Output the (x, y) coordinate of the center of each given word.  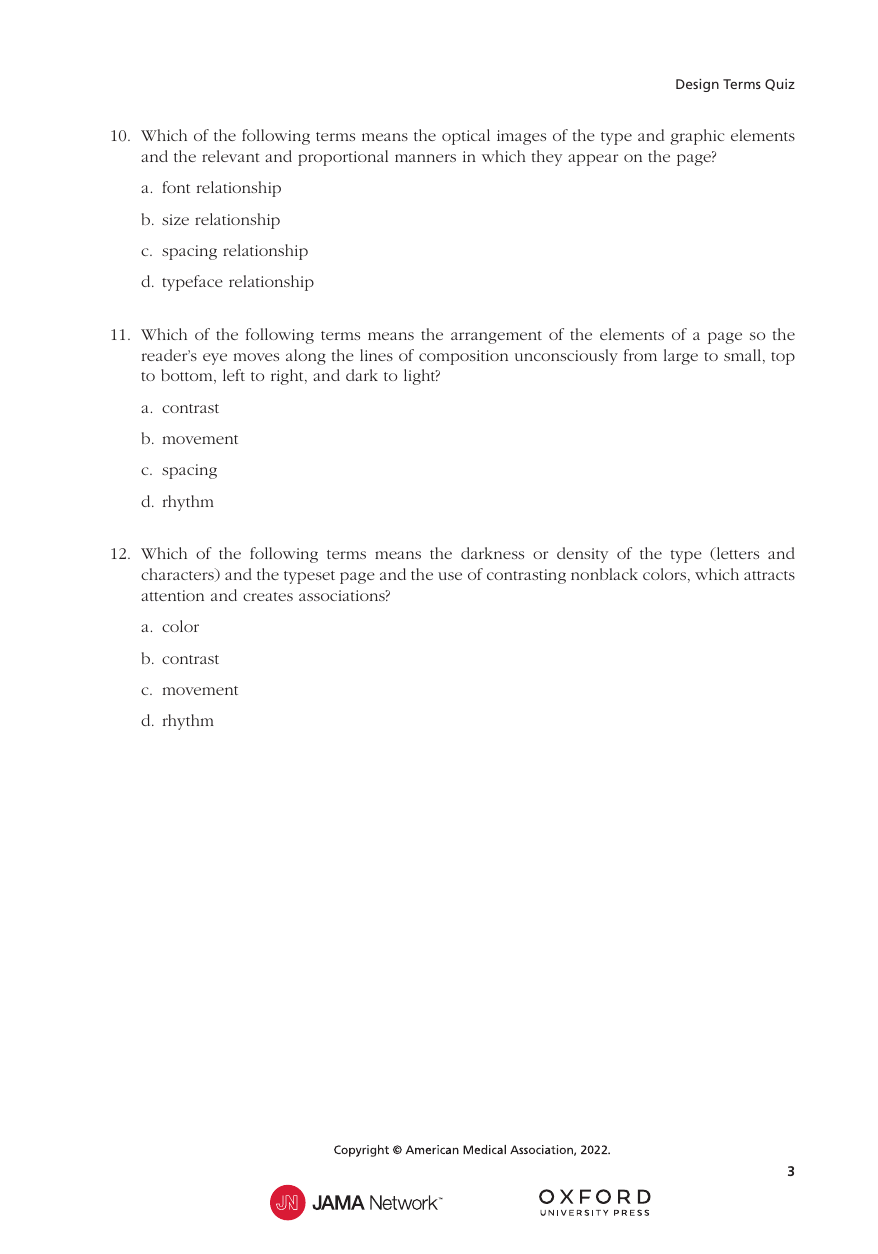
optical (466, 137)
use (450, 576)
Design (697, 85)
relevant (231, 156)
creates (268, 596)
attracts (769, 575)
